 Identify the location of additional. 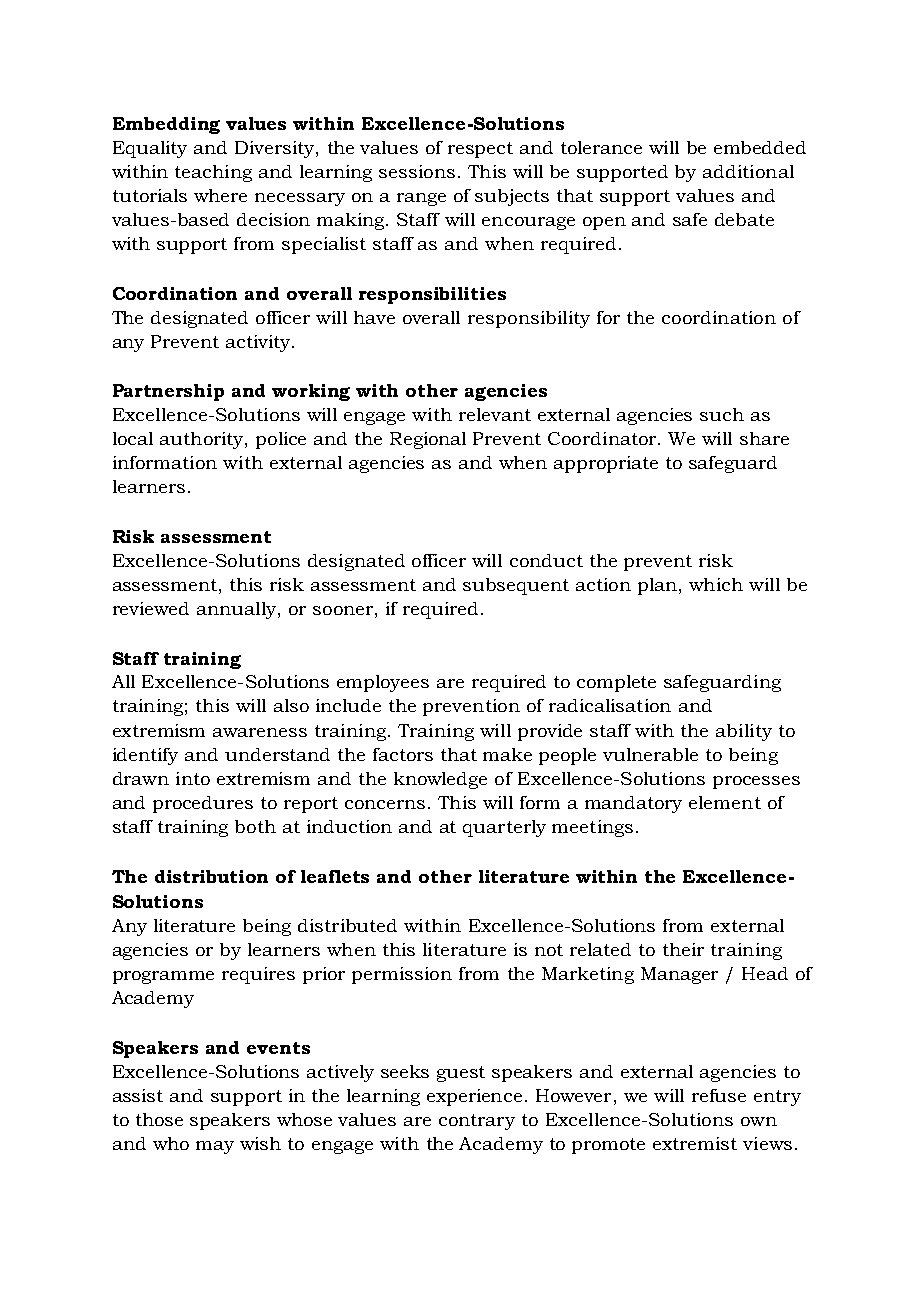
(748, 171).
